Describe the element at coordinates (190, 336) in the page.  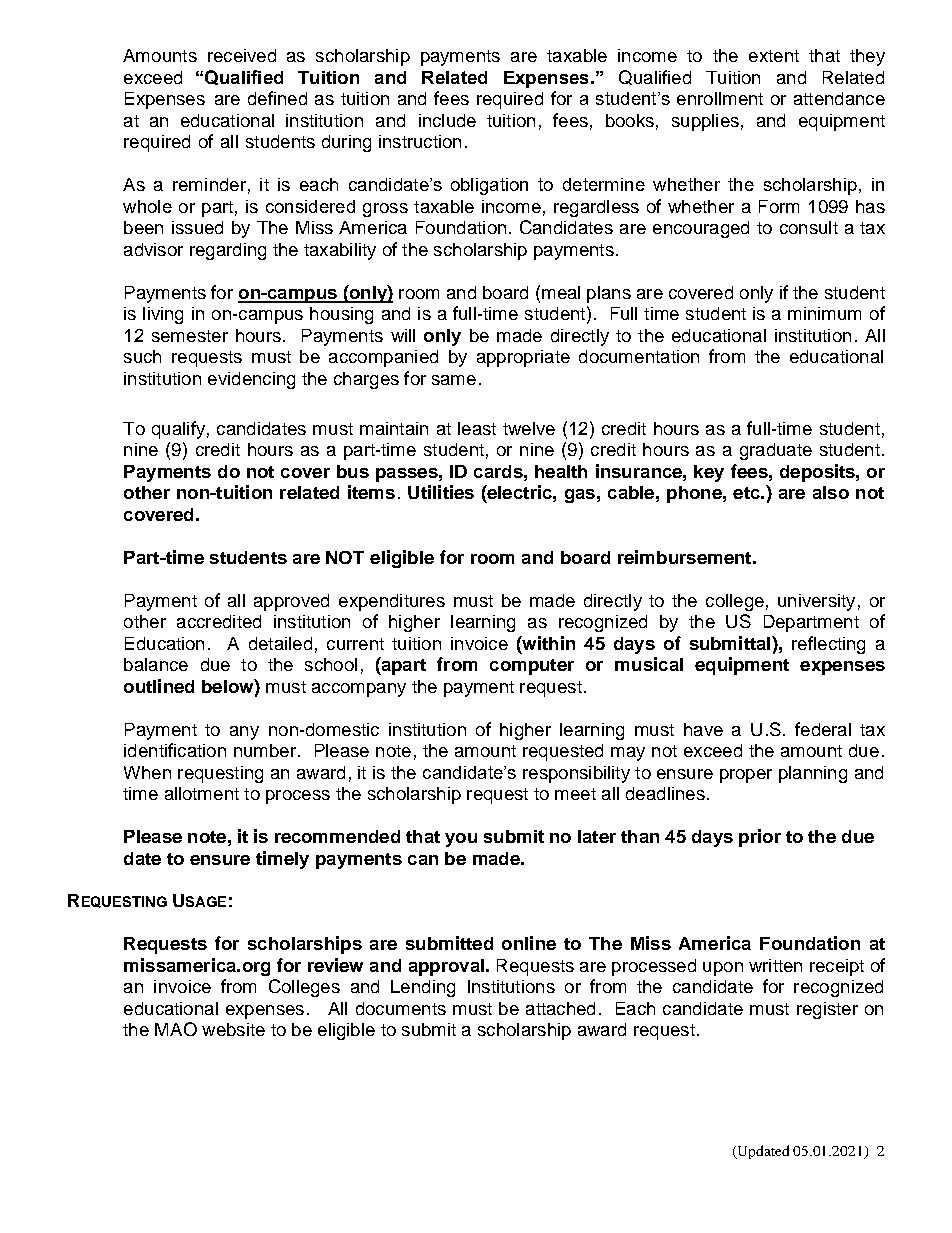
I see `semester` at that location.
